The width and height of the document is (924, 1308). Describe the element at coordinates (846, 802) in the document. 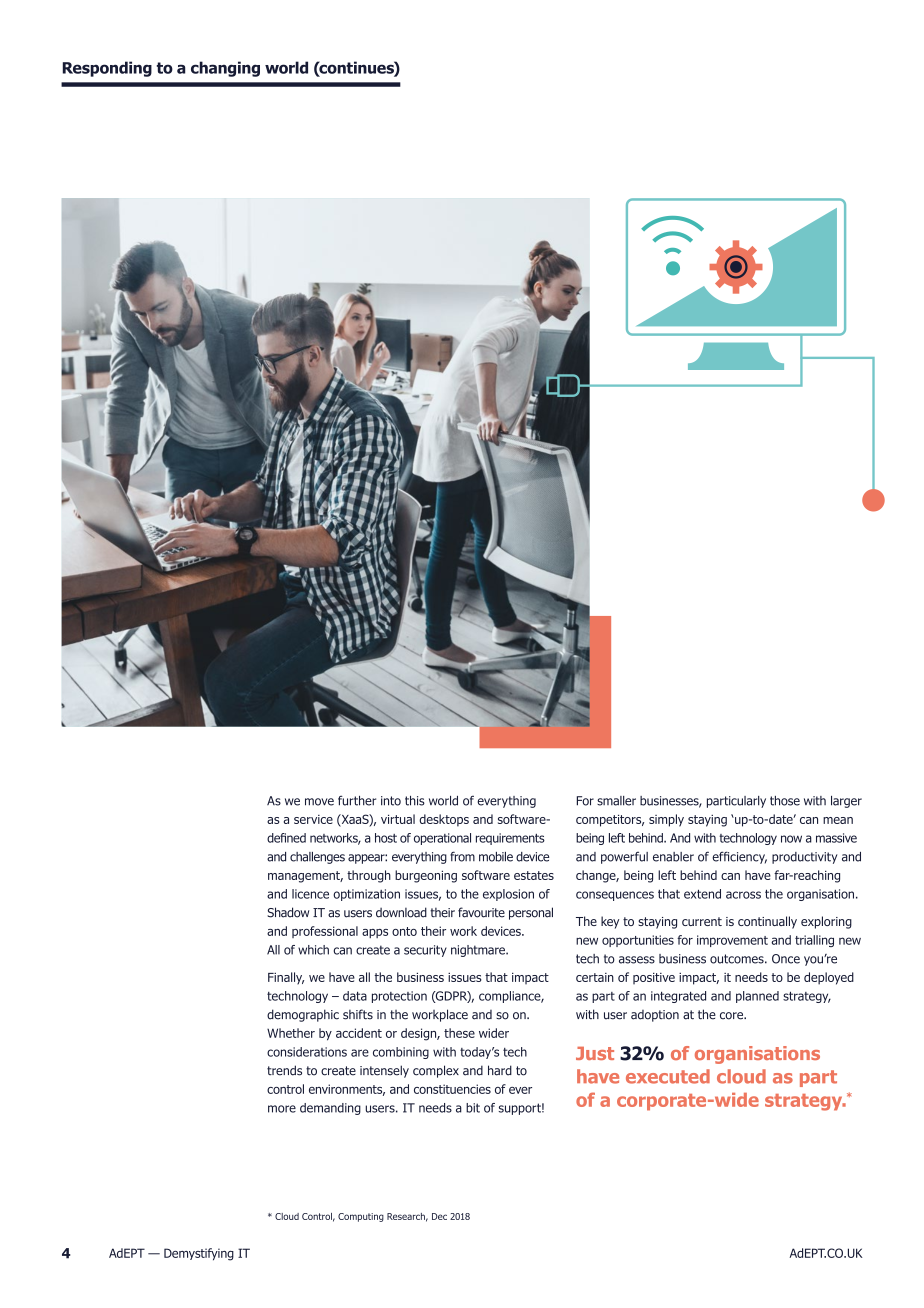

I see `larger` at that location.
